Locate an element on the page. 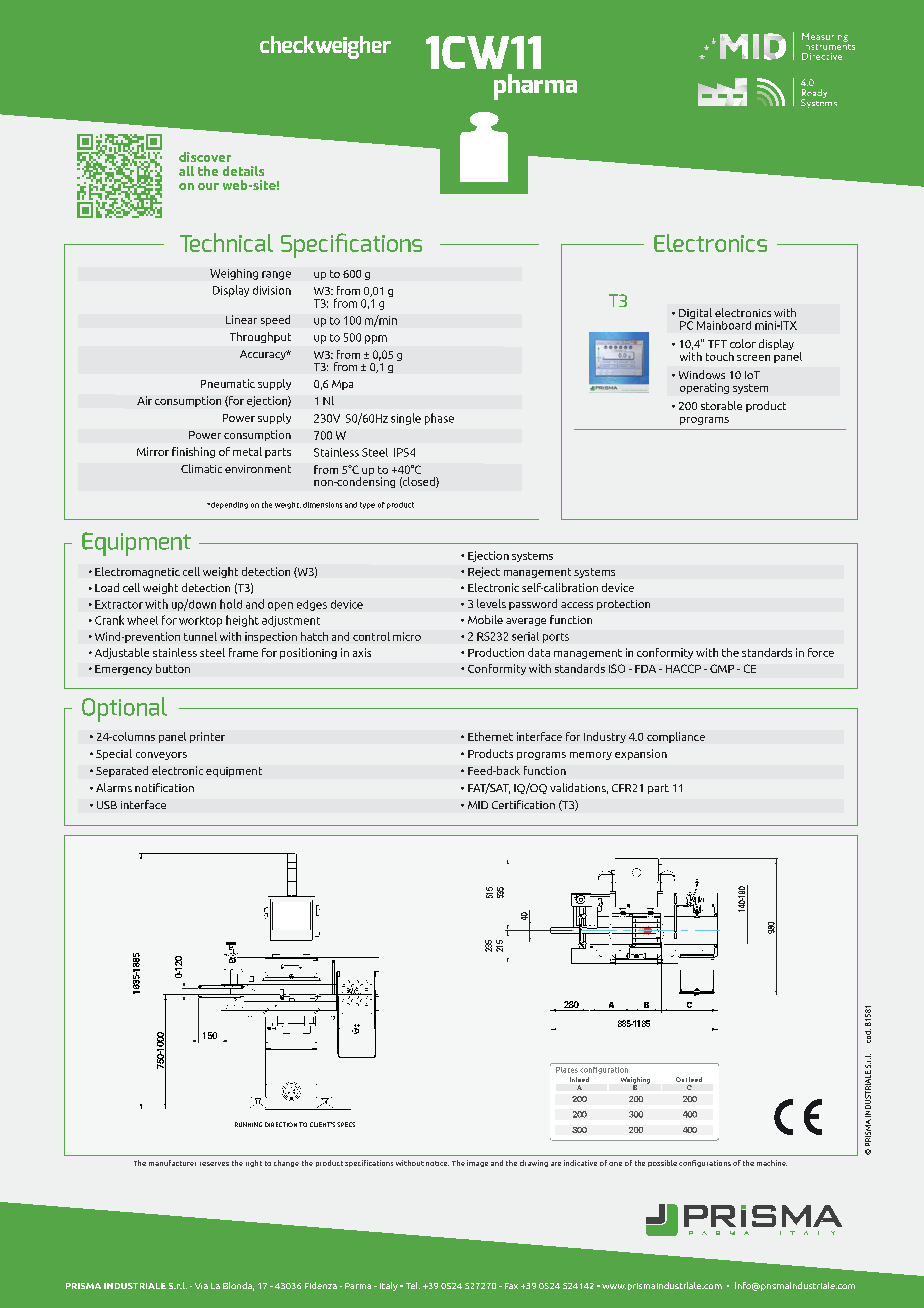 Image resolution: width=924 pixels, height=1308 pixels. storable is located at coordinates (721, 405).
